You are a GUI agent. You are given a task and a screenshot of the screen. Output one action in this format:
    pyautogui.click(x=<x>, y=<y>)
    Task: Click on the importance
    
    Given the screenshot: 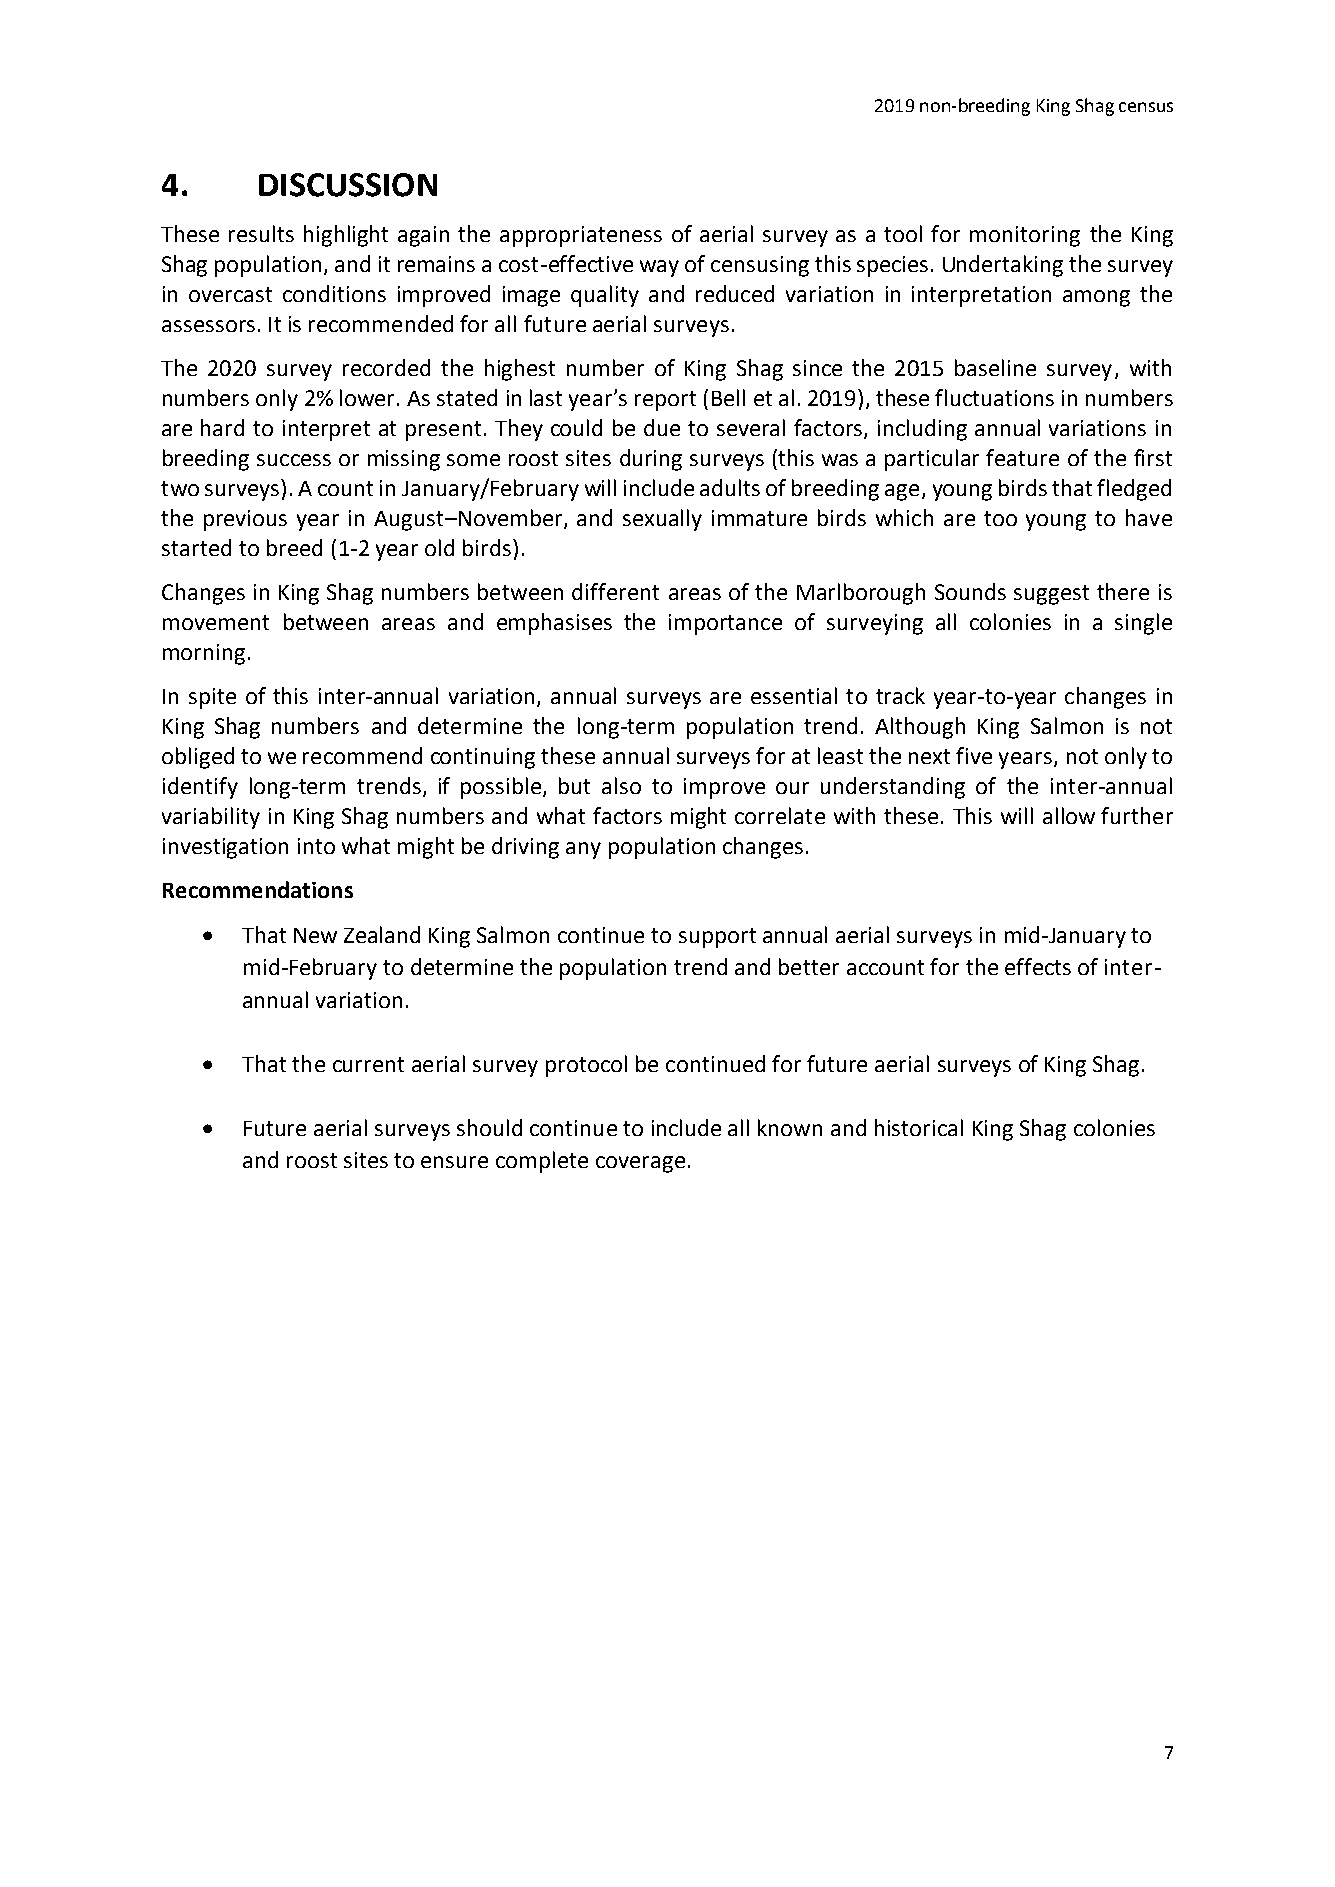 What is the action you would take?
    pyautogui.click(x=725, y=624)
